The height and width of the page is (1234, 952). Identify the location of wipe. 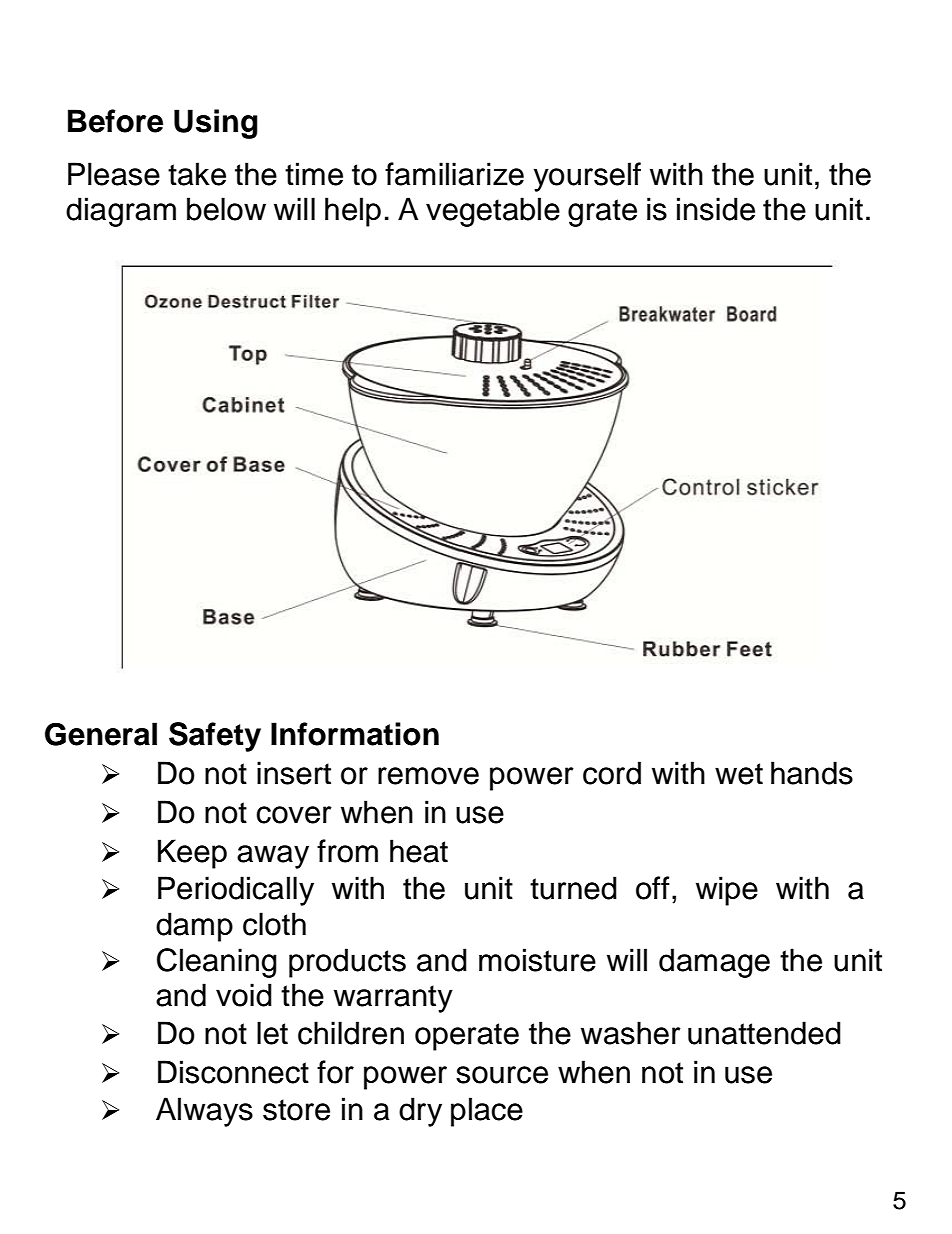
(727, 891).
